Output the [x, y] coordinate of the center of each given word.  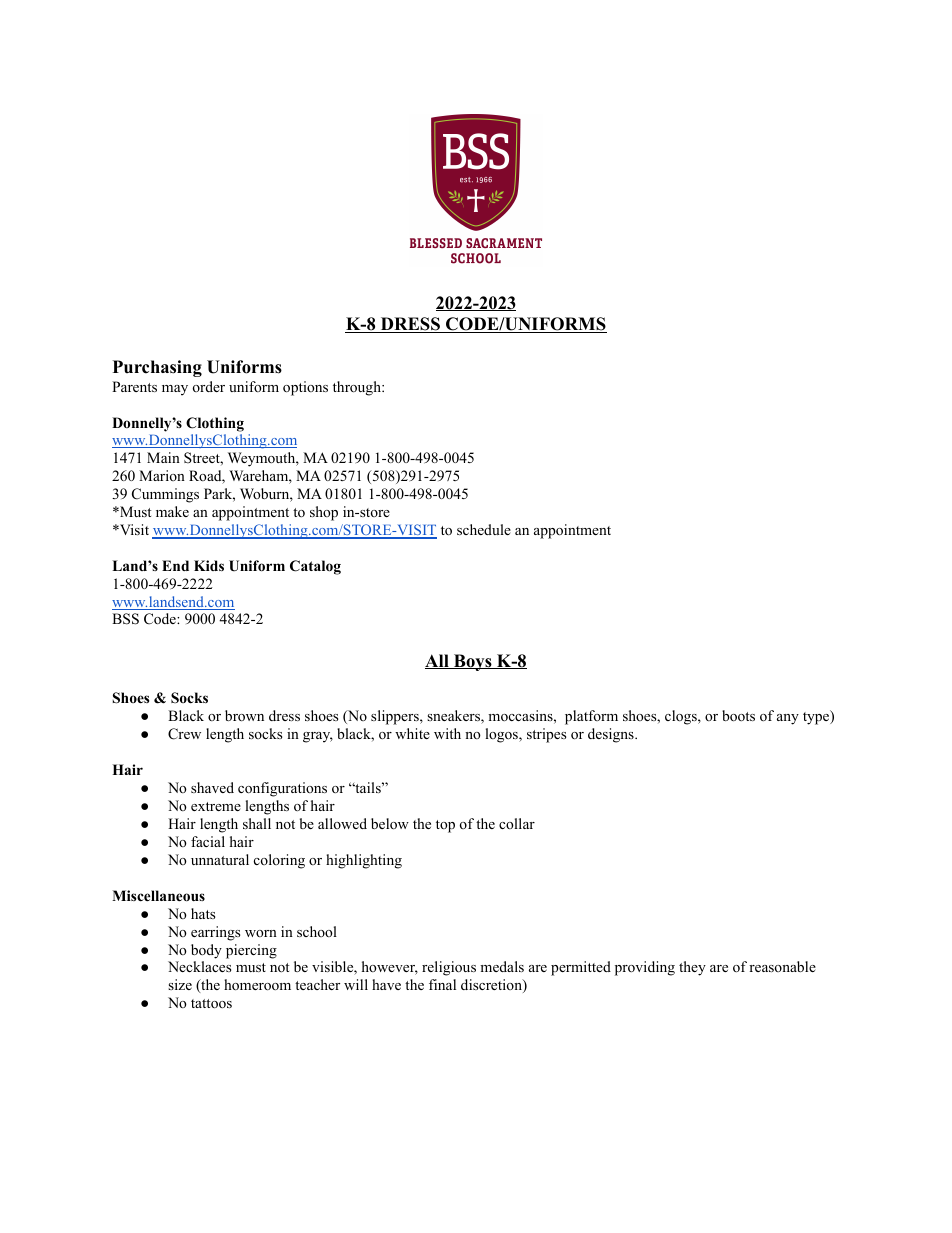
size [180, 984]
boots [738, 716]
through [358, 388]
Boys [473, 662]
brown [244, 716]
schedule [484, 529]
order [209, 386]
